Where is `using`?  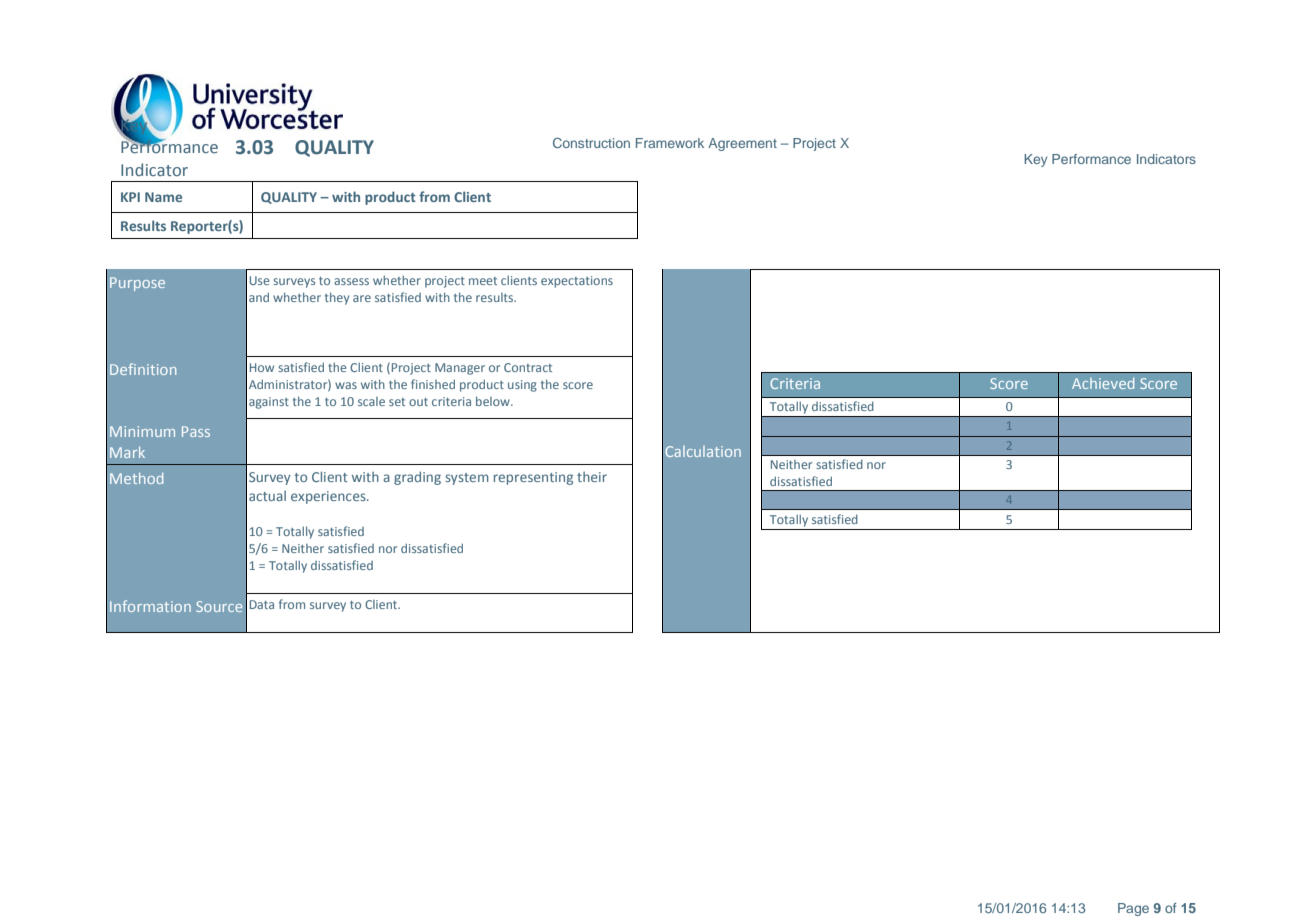
using is located at coordinates (522, 386).
